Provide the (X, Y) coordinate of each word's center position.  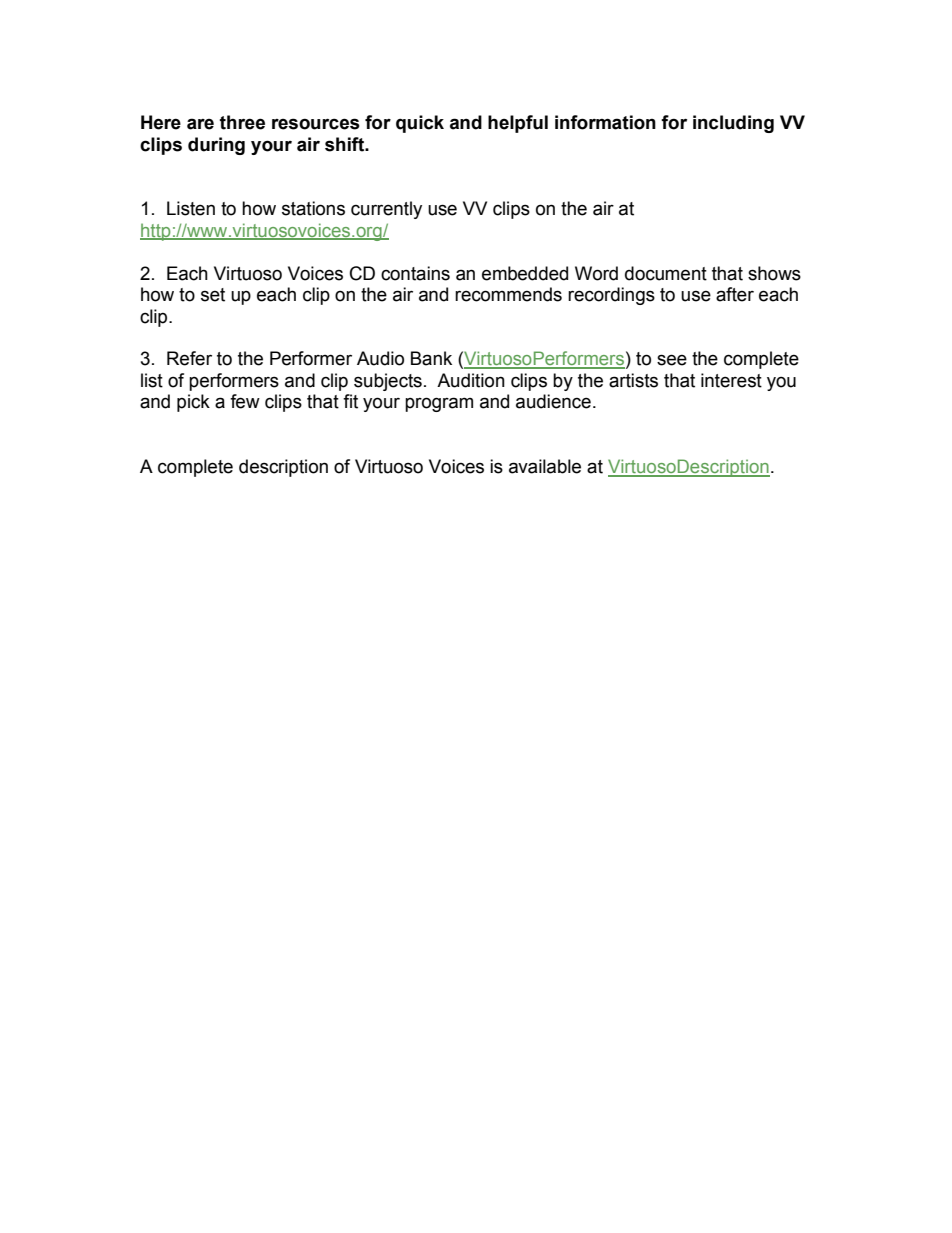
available (545, 466)
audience (553, 401)
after (735, 294)
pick (193, 403)
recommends (508, 294)
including (733, 124)
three (242, 122)
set (213, 295)
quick (420, 124)
